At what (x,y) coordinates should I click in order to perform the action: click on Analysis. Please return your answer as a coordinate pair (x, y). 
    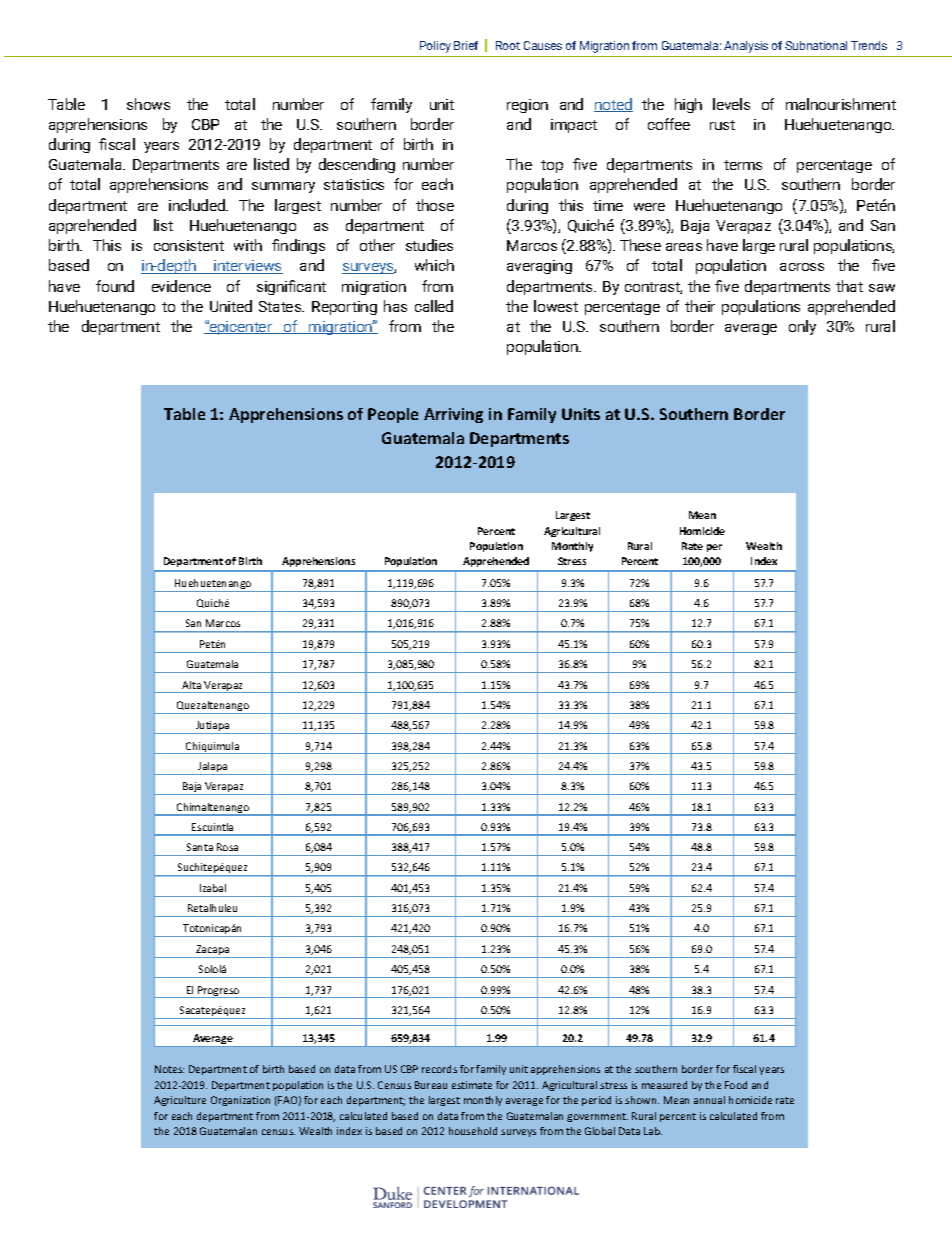
    Looking at the image, I should click on (746, 47).
